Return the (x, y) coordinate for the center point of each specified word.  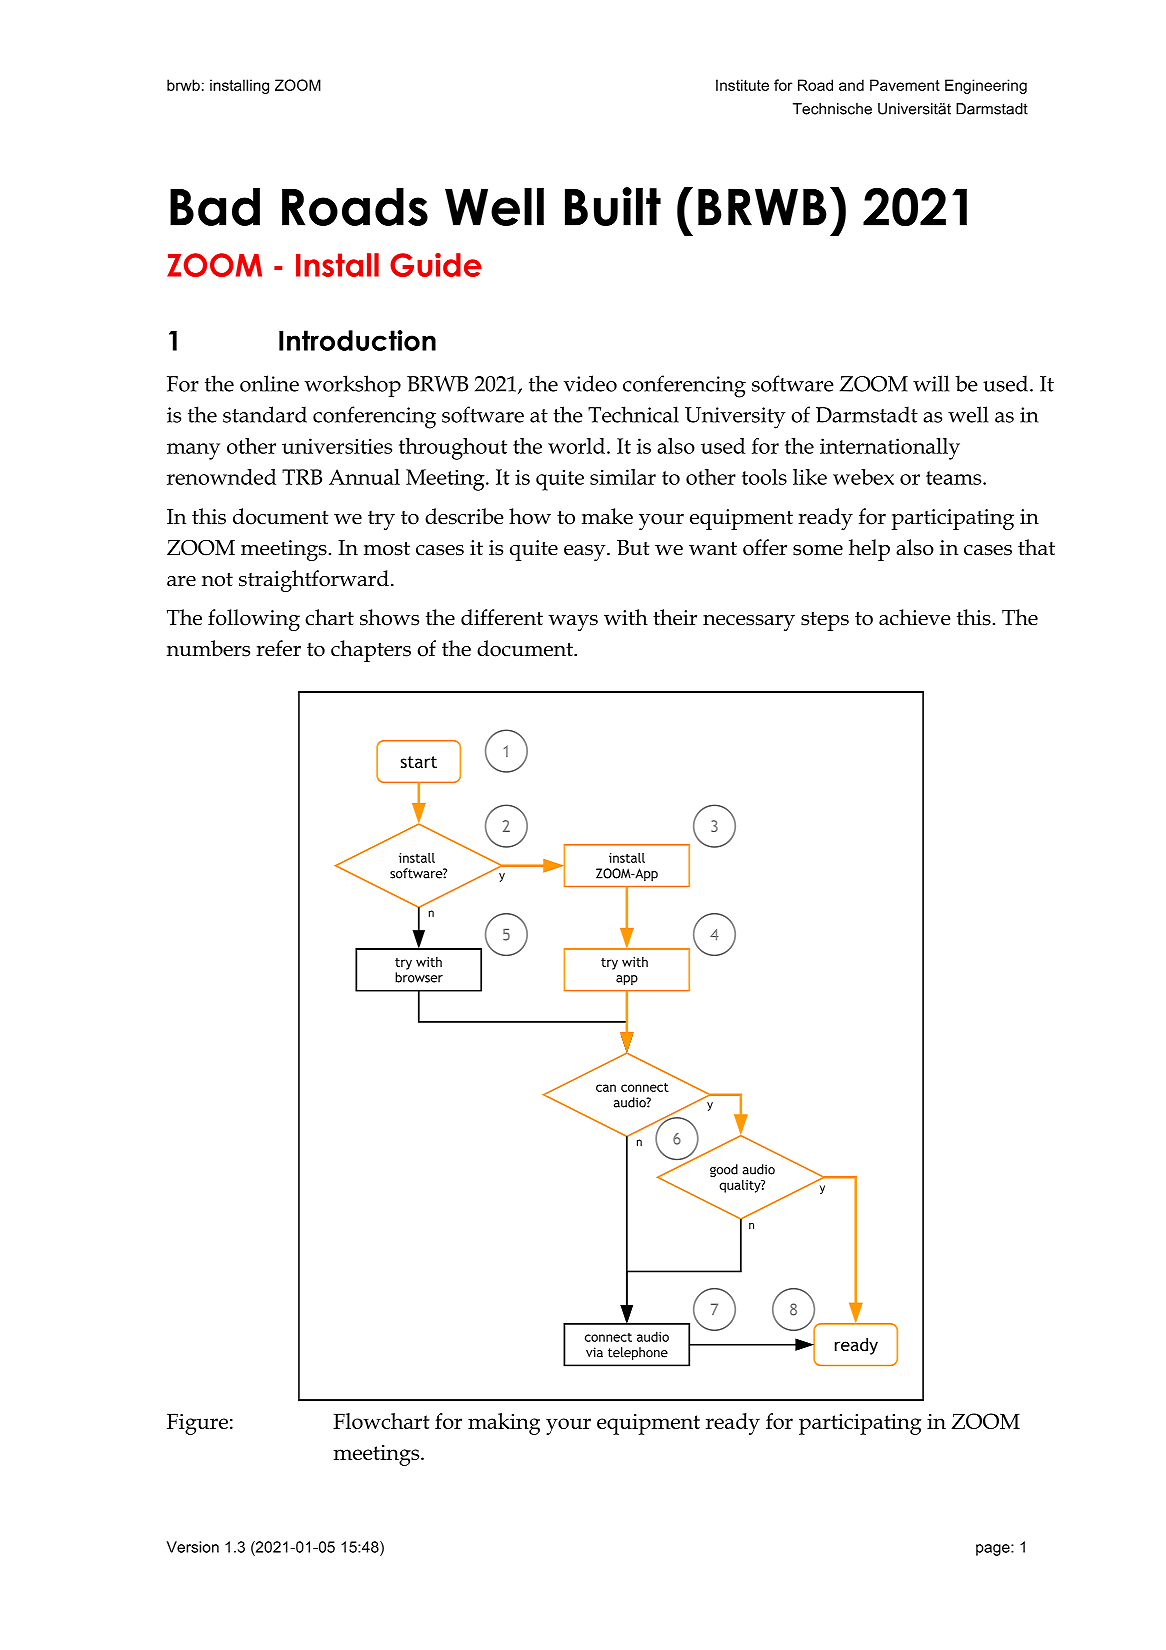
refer (278, 648)
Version (192, 1547)
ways (573, 623)
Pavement (905, 85)
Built (613, 206)
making (504, 1424)
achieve (915, 617)
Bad (215, 207)
